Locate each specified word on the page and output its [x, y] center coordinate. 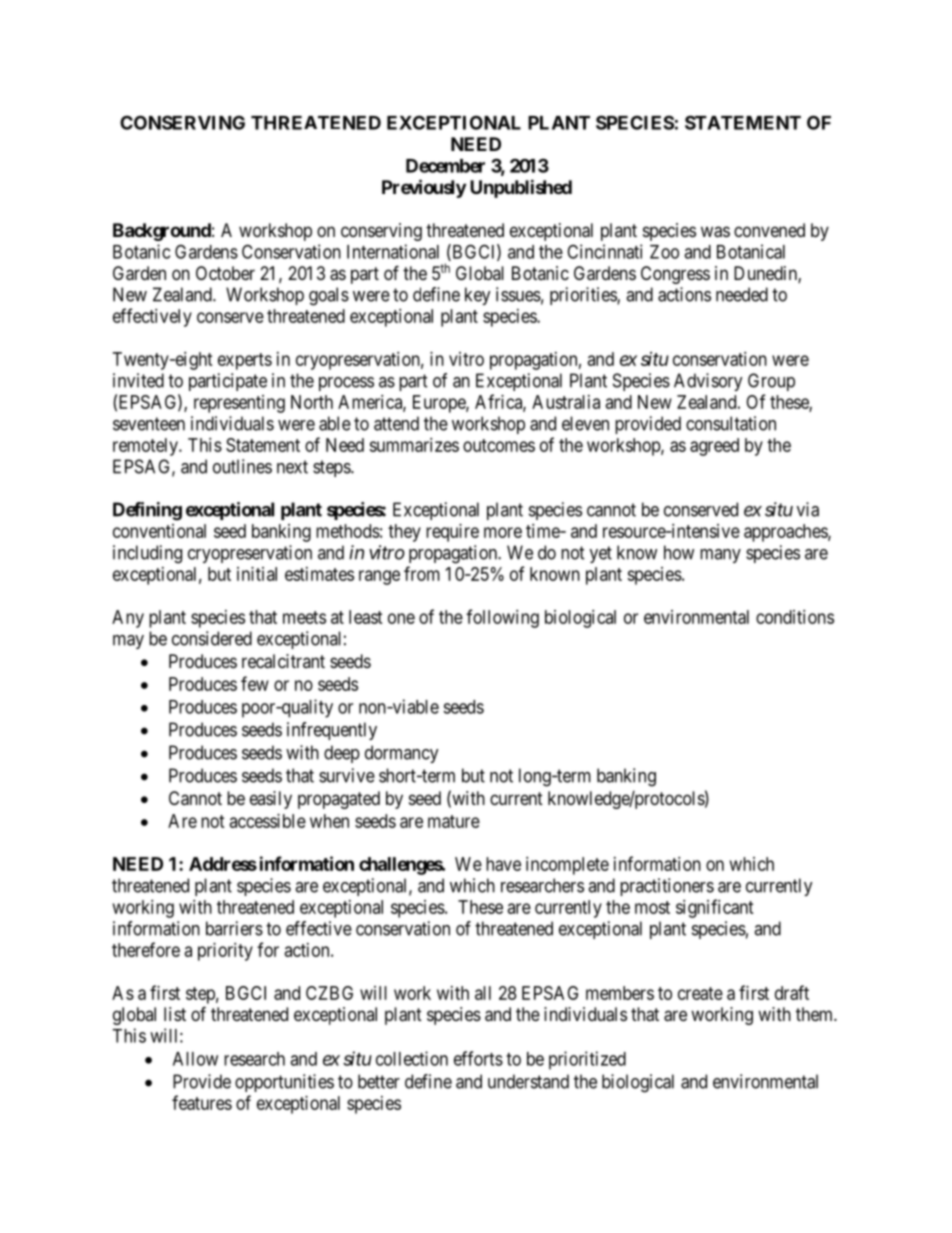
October [225, 273]
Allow [195, 1059]
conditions [795, 617]
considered [212, 638]
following [502, 618]
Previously [424, 188]
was [715, 232]
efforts [478, 1058]
